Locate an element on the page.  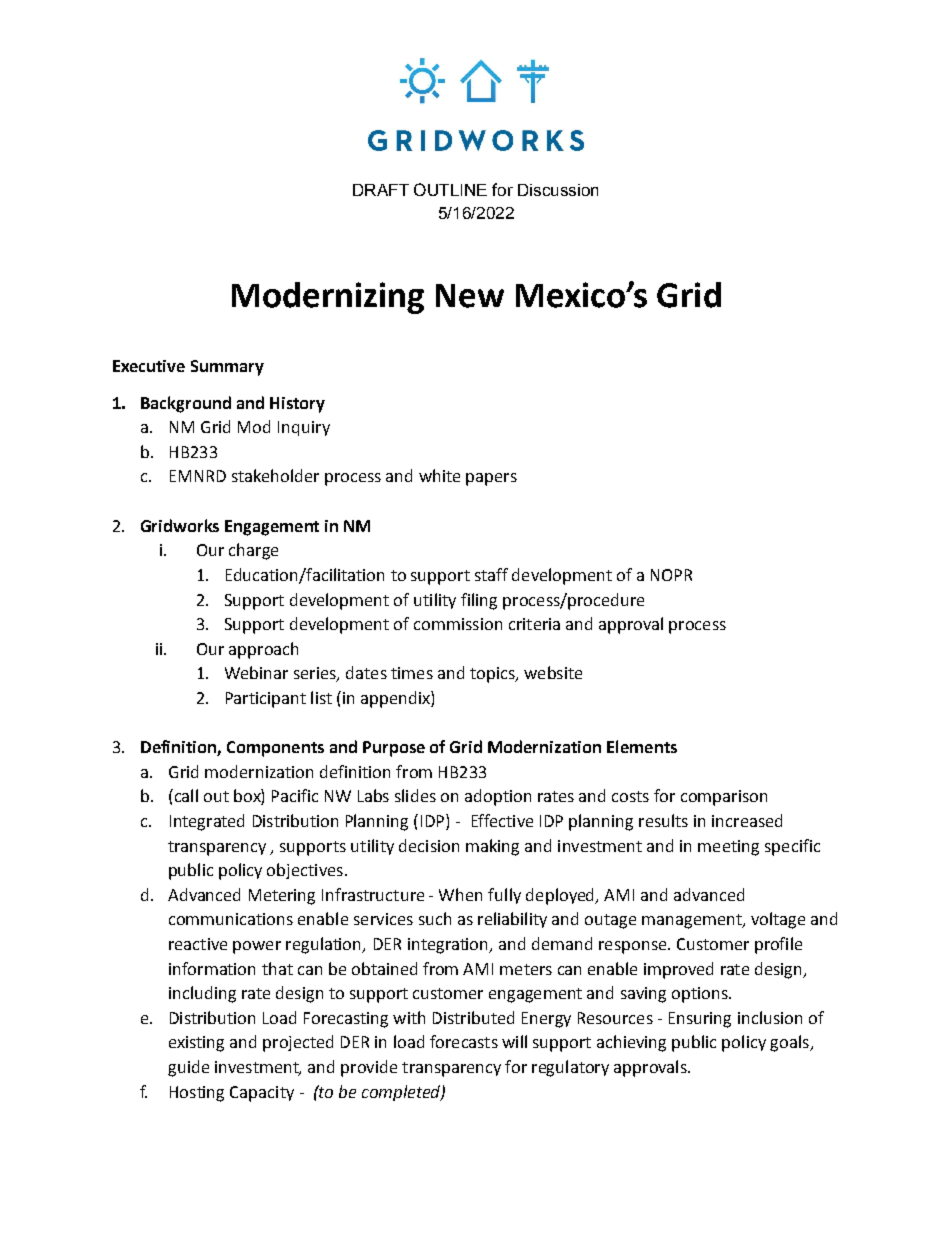
guide is located at coordinates (188, 1068).
